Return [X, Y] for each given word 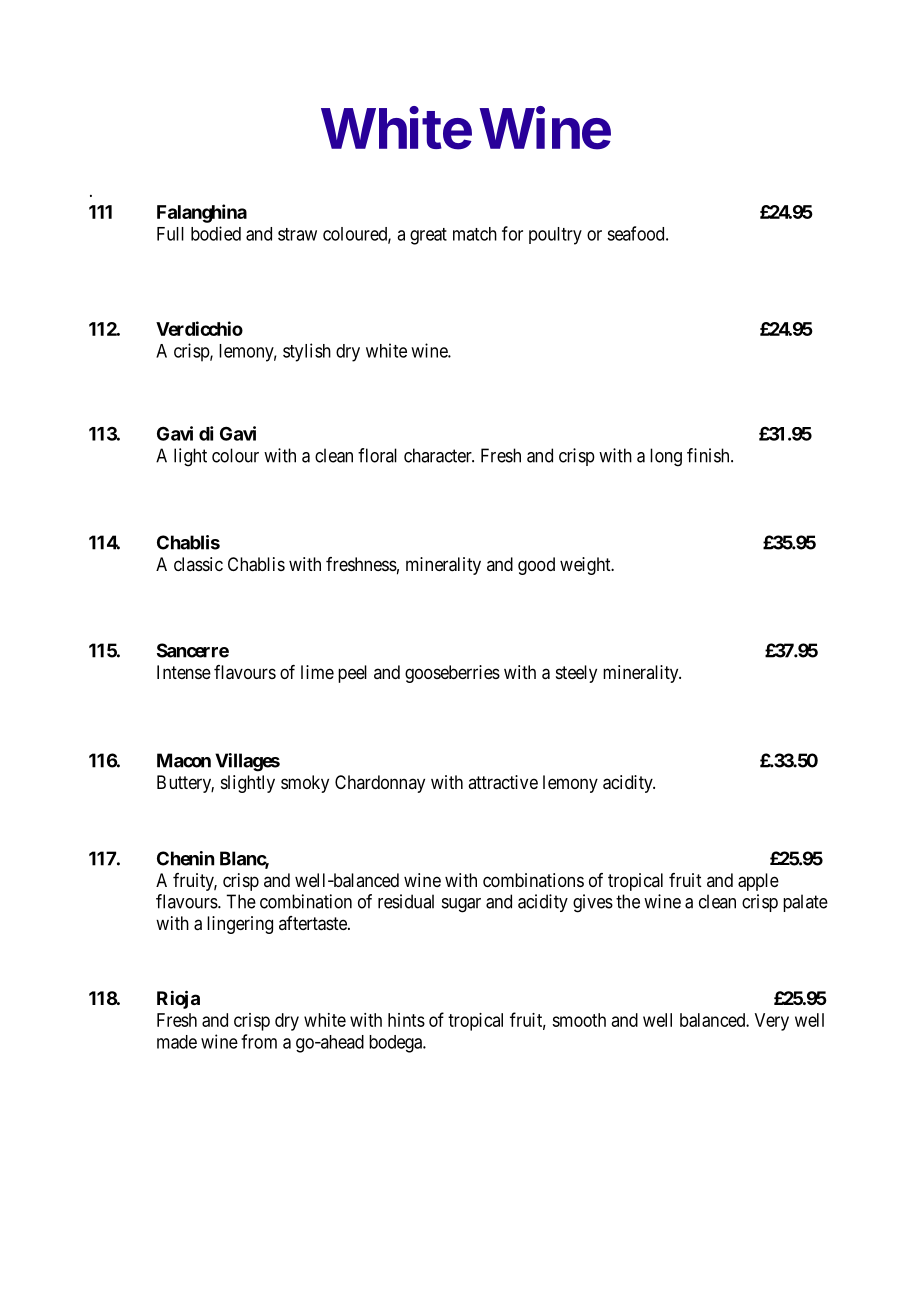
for [512, 233]
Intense [184, 672]
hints [406, 1020]
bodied [216, 233]
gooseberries [452, 674]
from [259, 1041]
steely [576, 674]
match [475, 234]
